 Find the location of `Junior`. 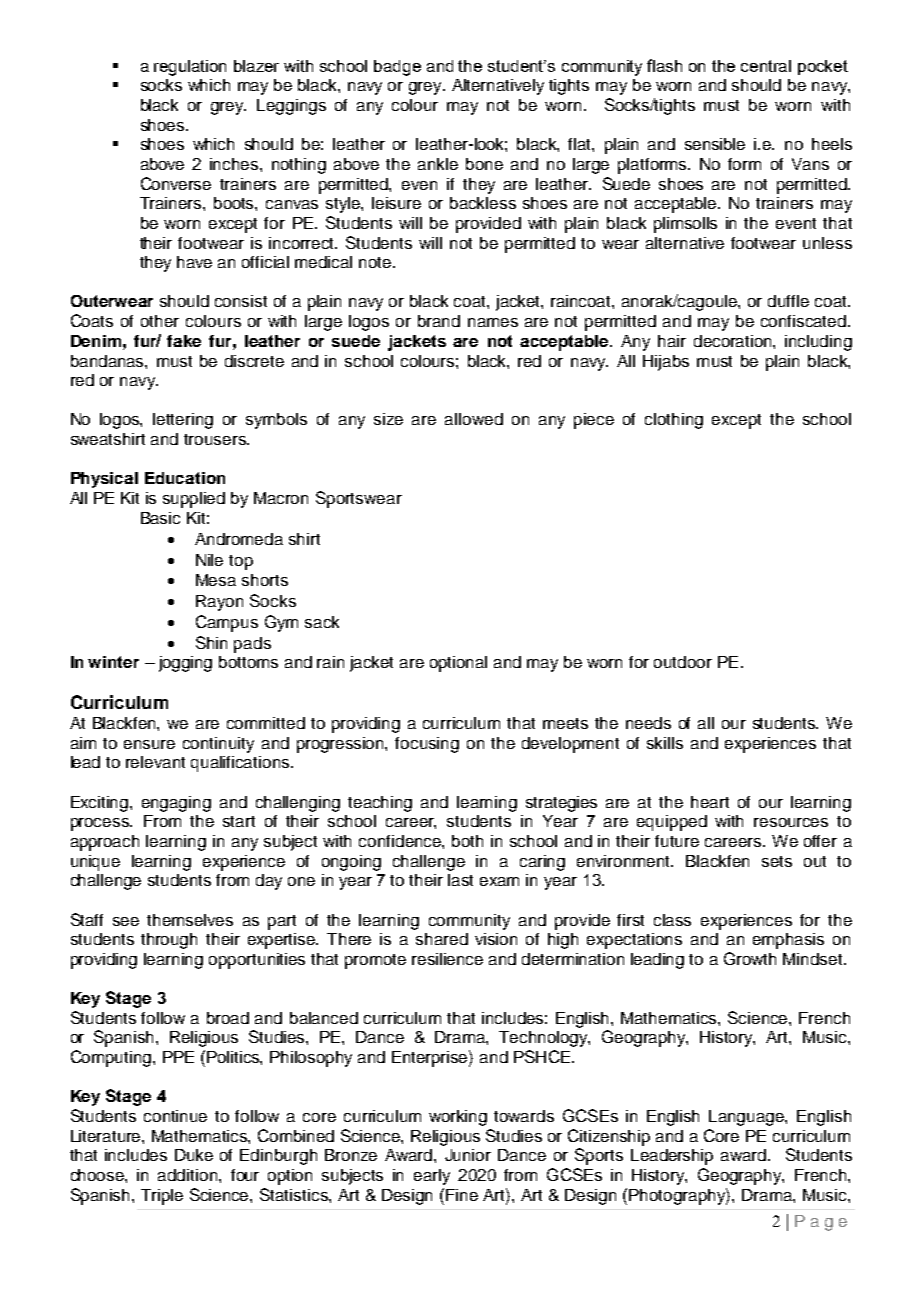

Junior is located at coordinates (468, 1155).
